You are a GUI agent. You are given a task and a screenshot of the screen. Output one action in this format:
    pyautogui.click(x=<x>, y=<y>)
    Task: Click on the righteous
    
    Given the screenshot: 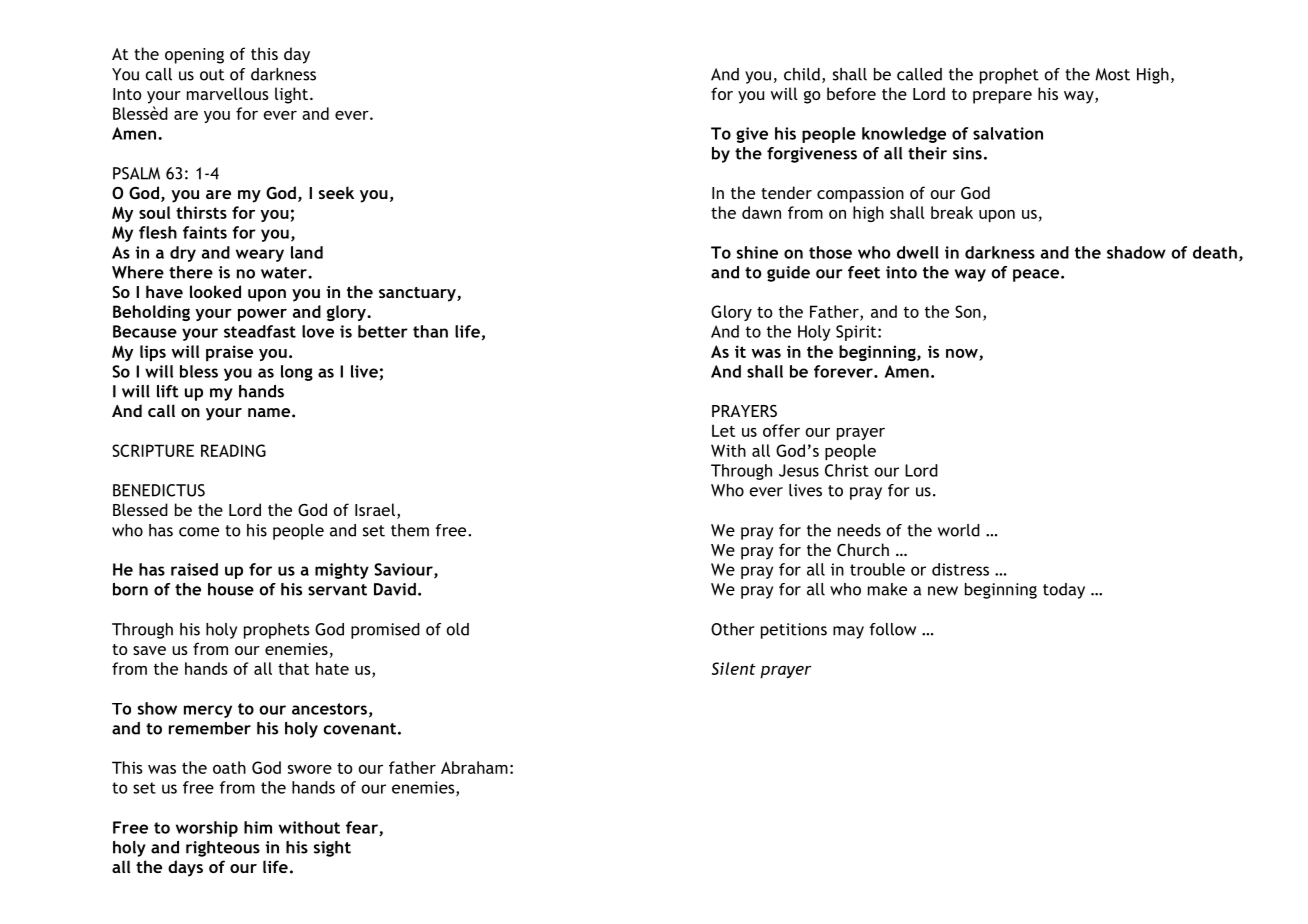 What is the action you would take?
    pyautogui.click(x=223, y=849)
